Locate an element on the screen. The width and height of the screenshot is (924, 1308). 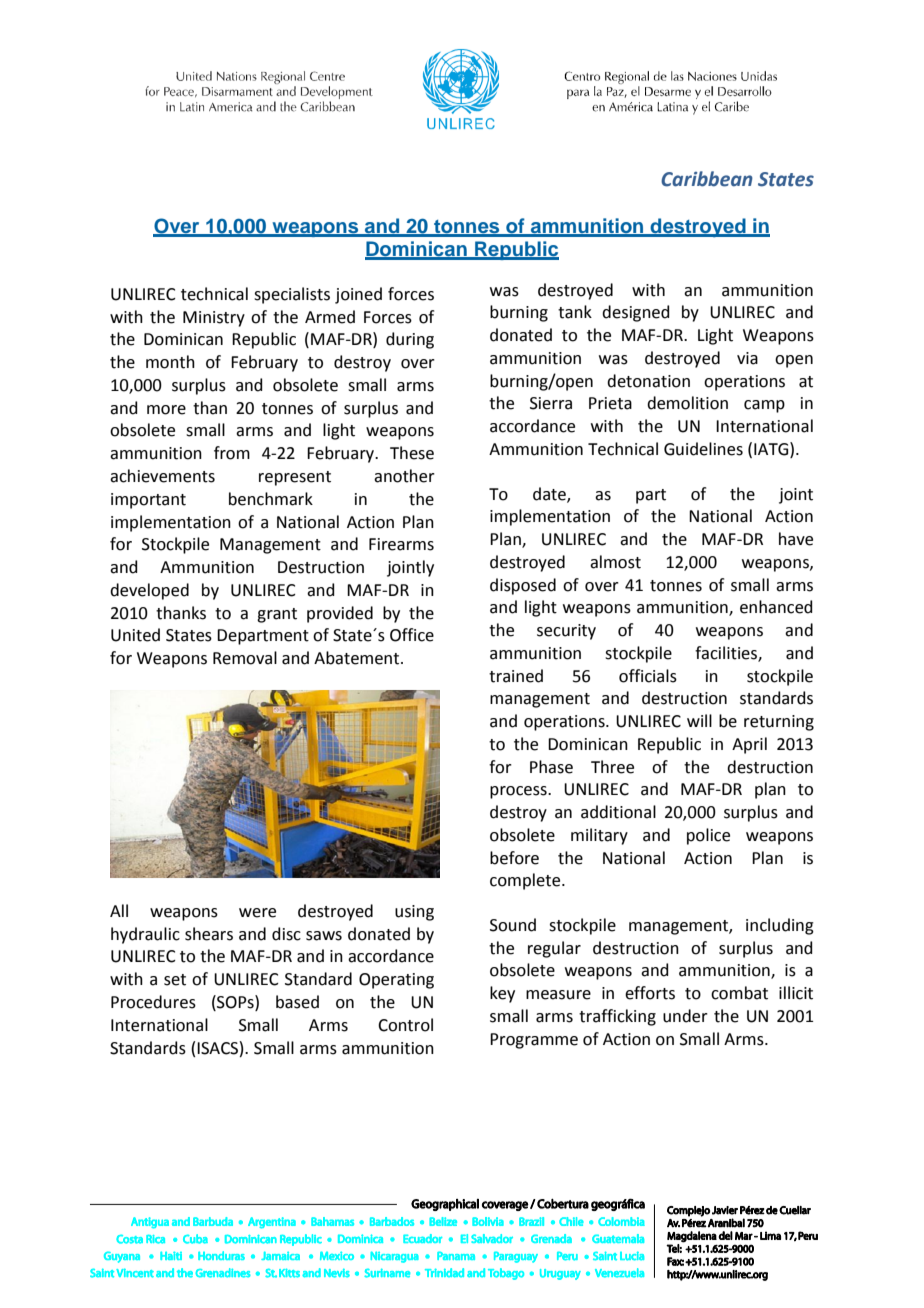
police is located at coordinates (708, 836).
